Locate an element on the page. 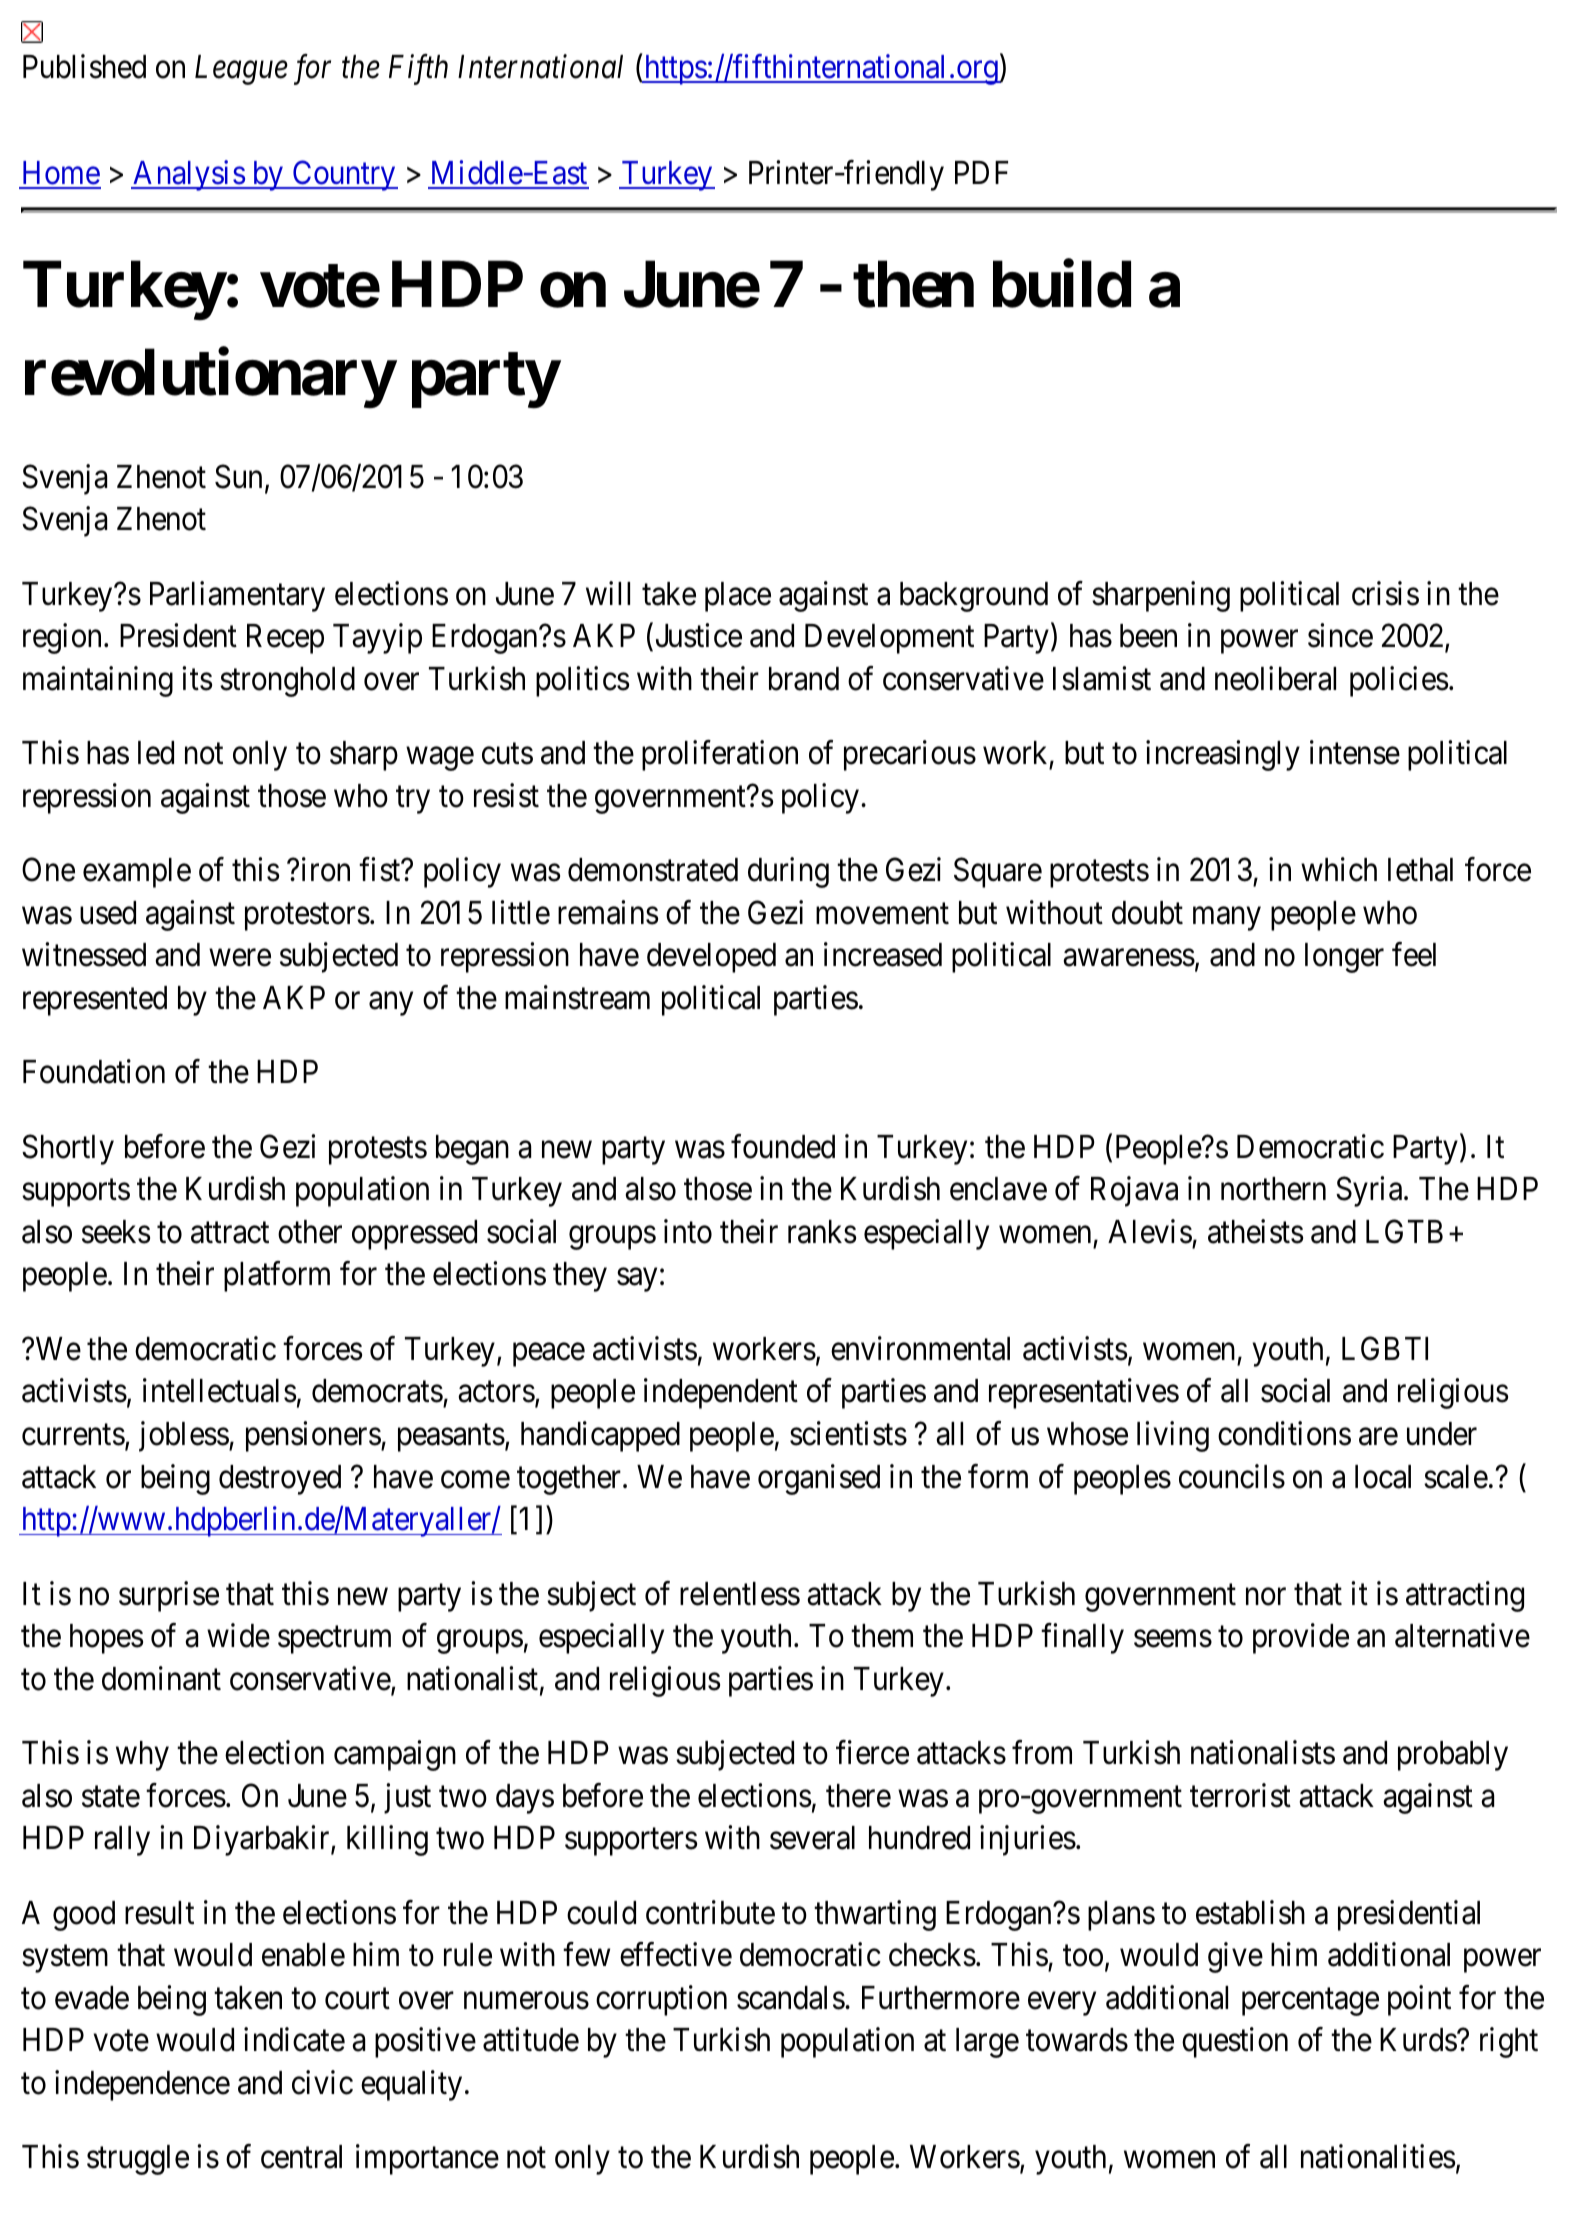 The image size is (1578, 2231). founded is located at coordinates (783, 1146).
